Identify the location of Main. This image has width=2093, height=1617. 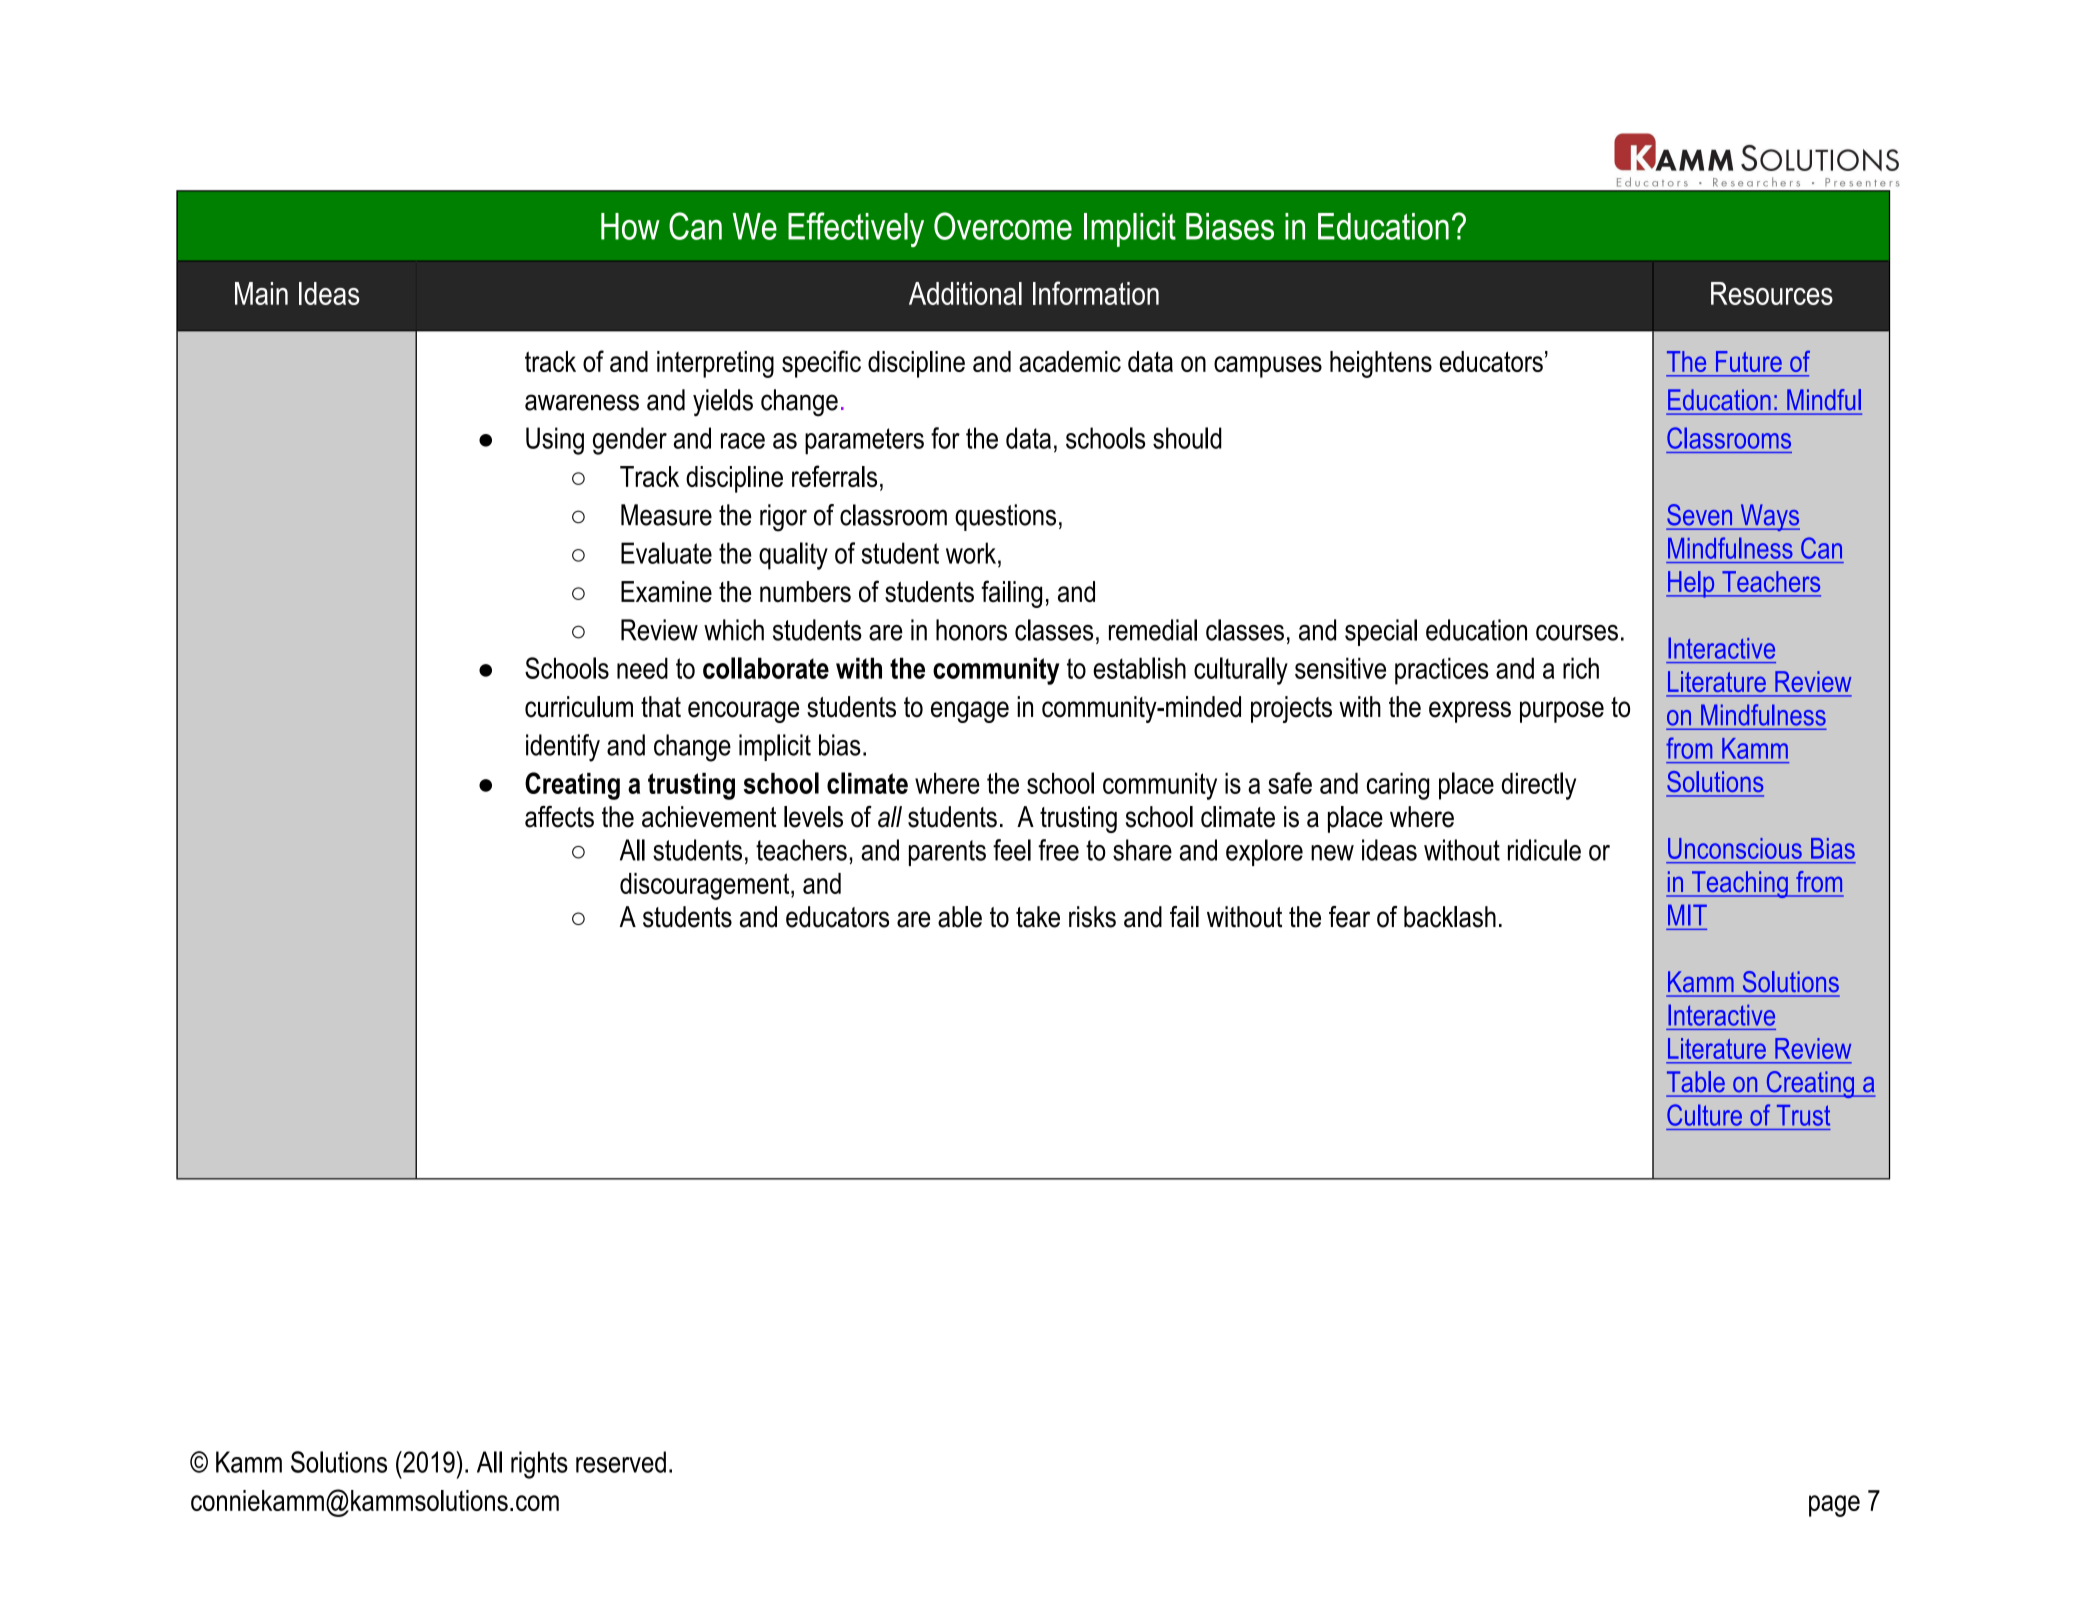
(261, 293).
